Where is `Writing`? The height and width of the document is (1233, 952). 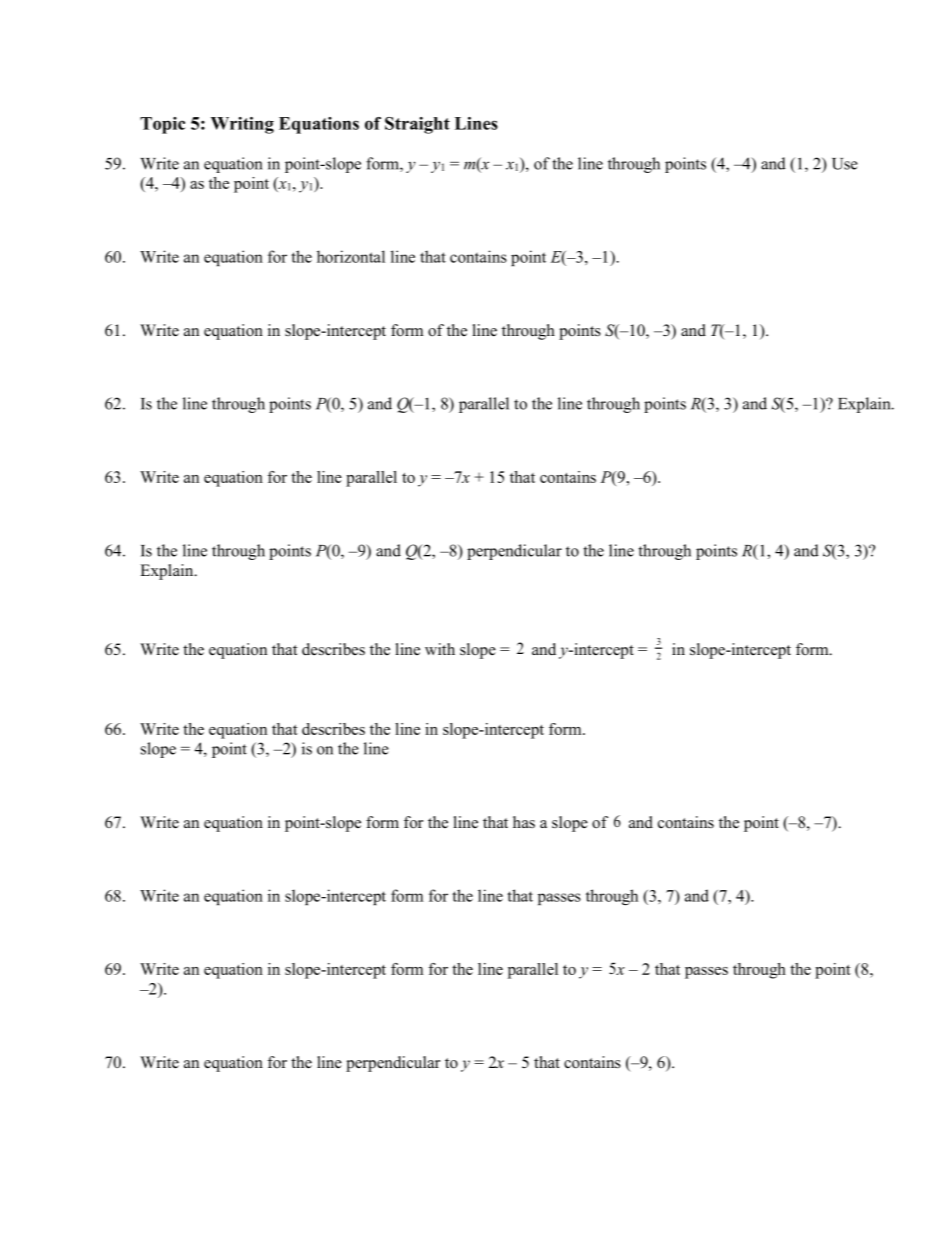 Writing is located at coordinates (242, 125).
